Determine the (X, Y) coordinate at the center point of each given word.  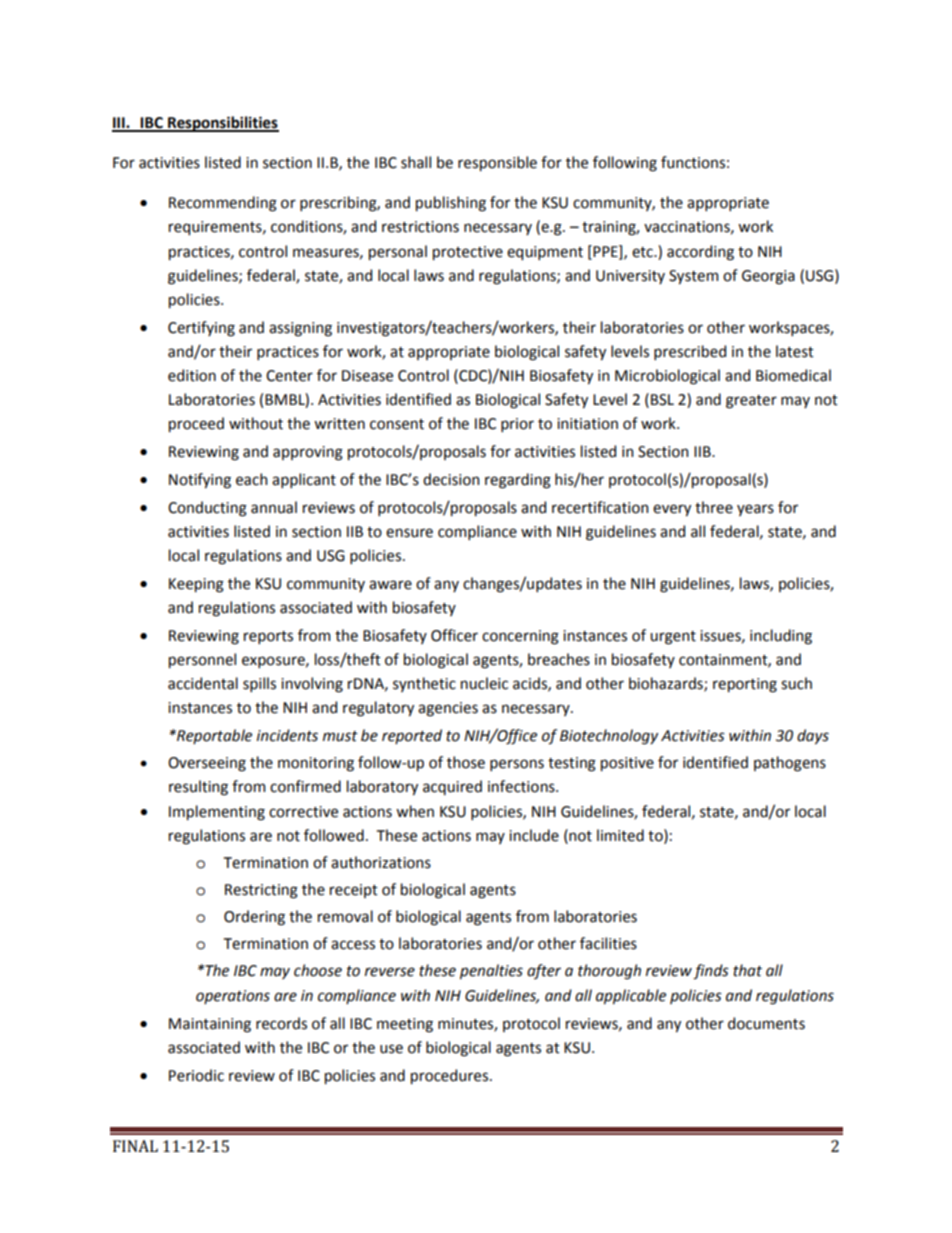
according (700, 253)
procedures (449, 1076)
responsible (497, 163)
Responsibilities (222, 124)
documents (766, 1023)
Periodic (196, 1075)
